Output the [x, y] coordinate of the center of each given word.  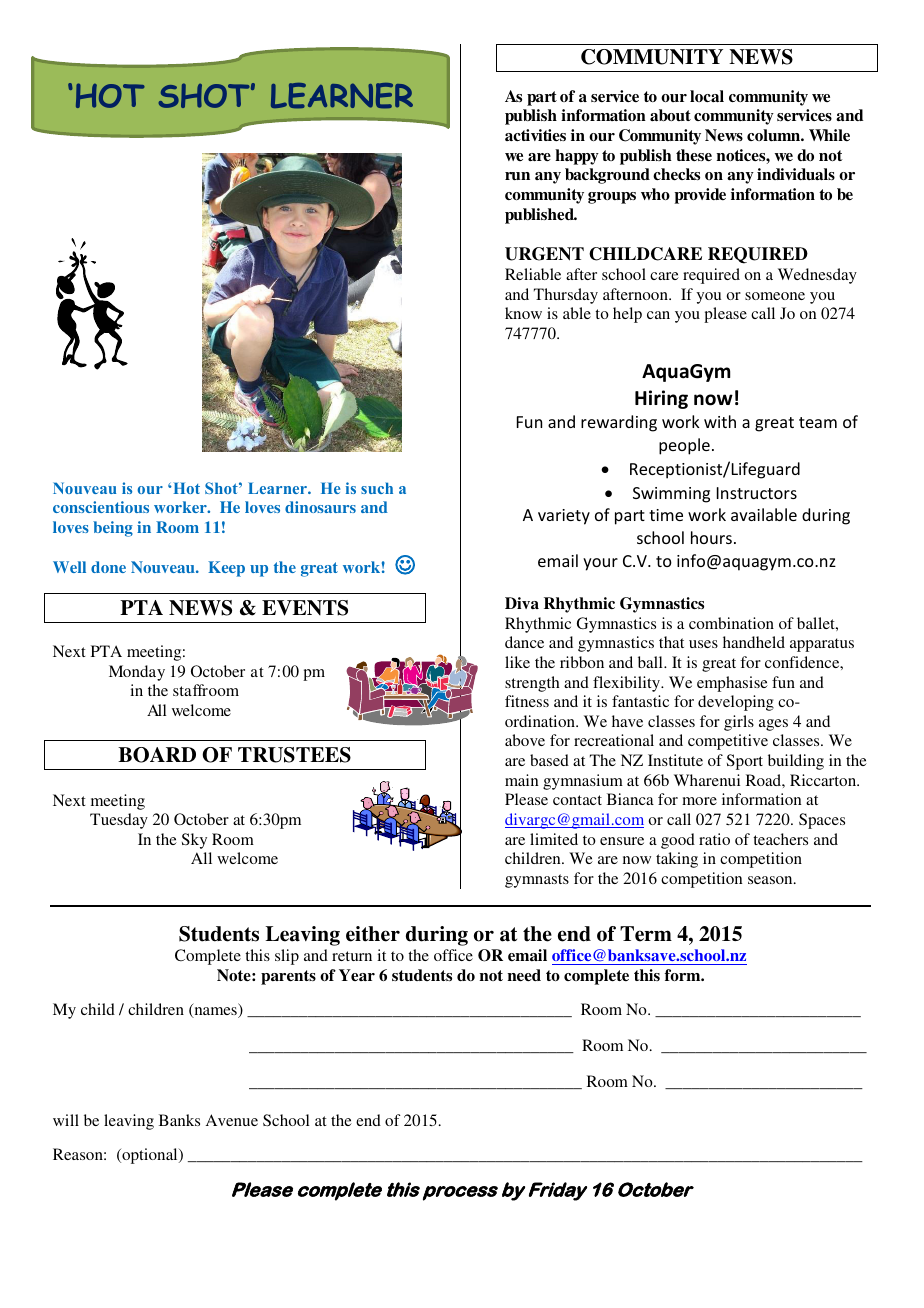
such [377, 488]
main [522, 780]
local [707, 96]
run [517, 176]
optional [150, 1156]
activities [535, 135]
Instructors [757, 493]
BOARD [157, 755]
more [699, 801]
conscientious [101, 507]
